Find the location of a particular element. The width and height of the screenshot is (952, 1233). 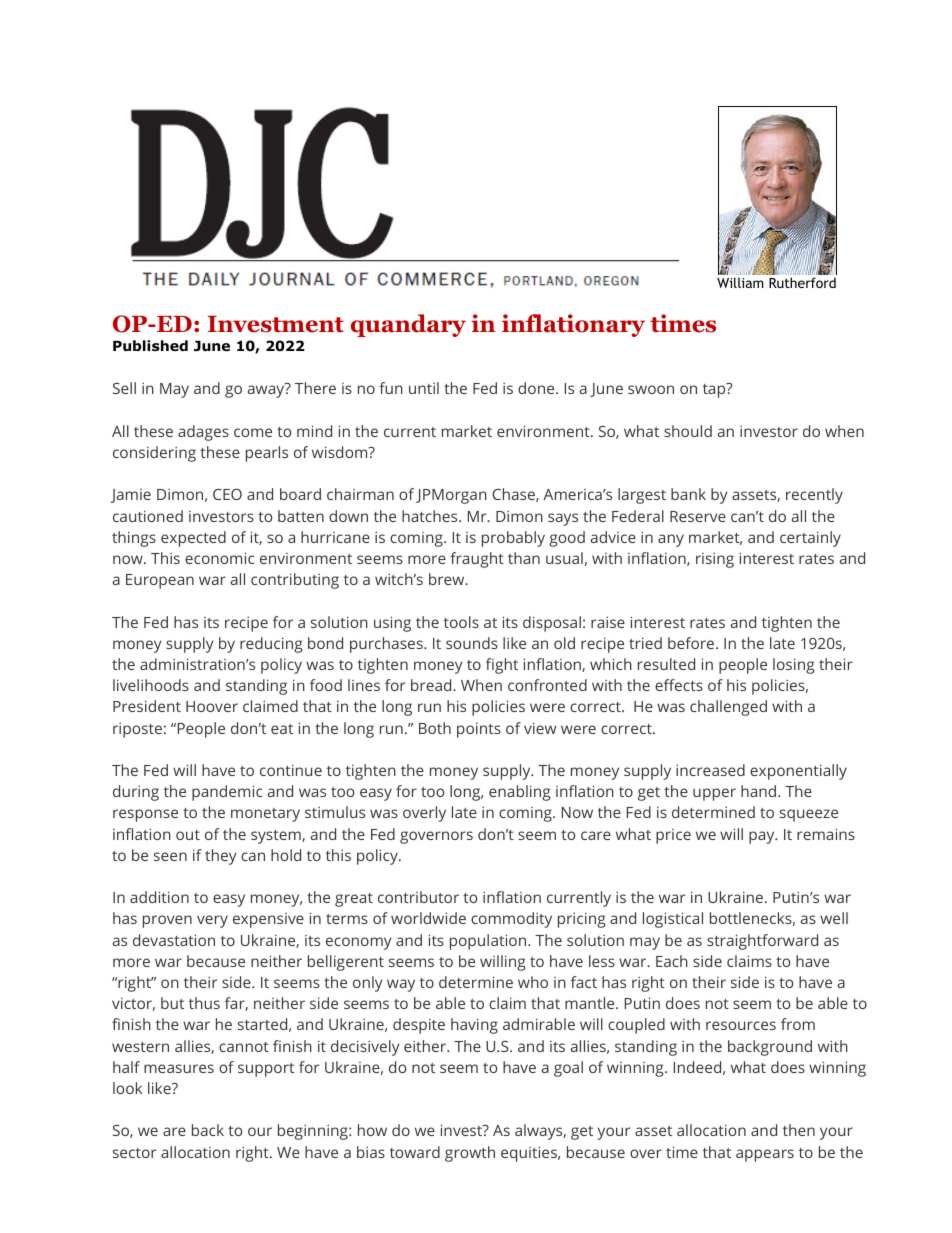

Published is located at coordinates (150, 345).
